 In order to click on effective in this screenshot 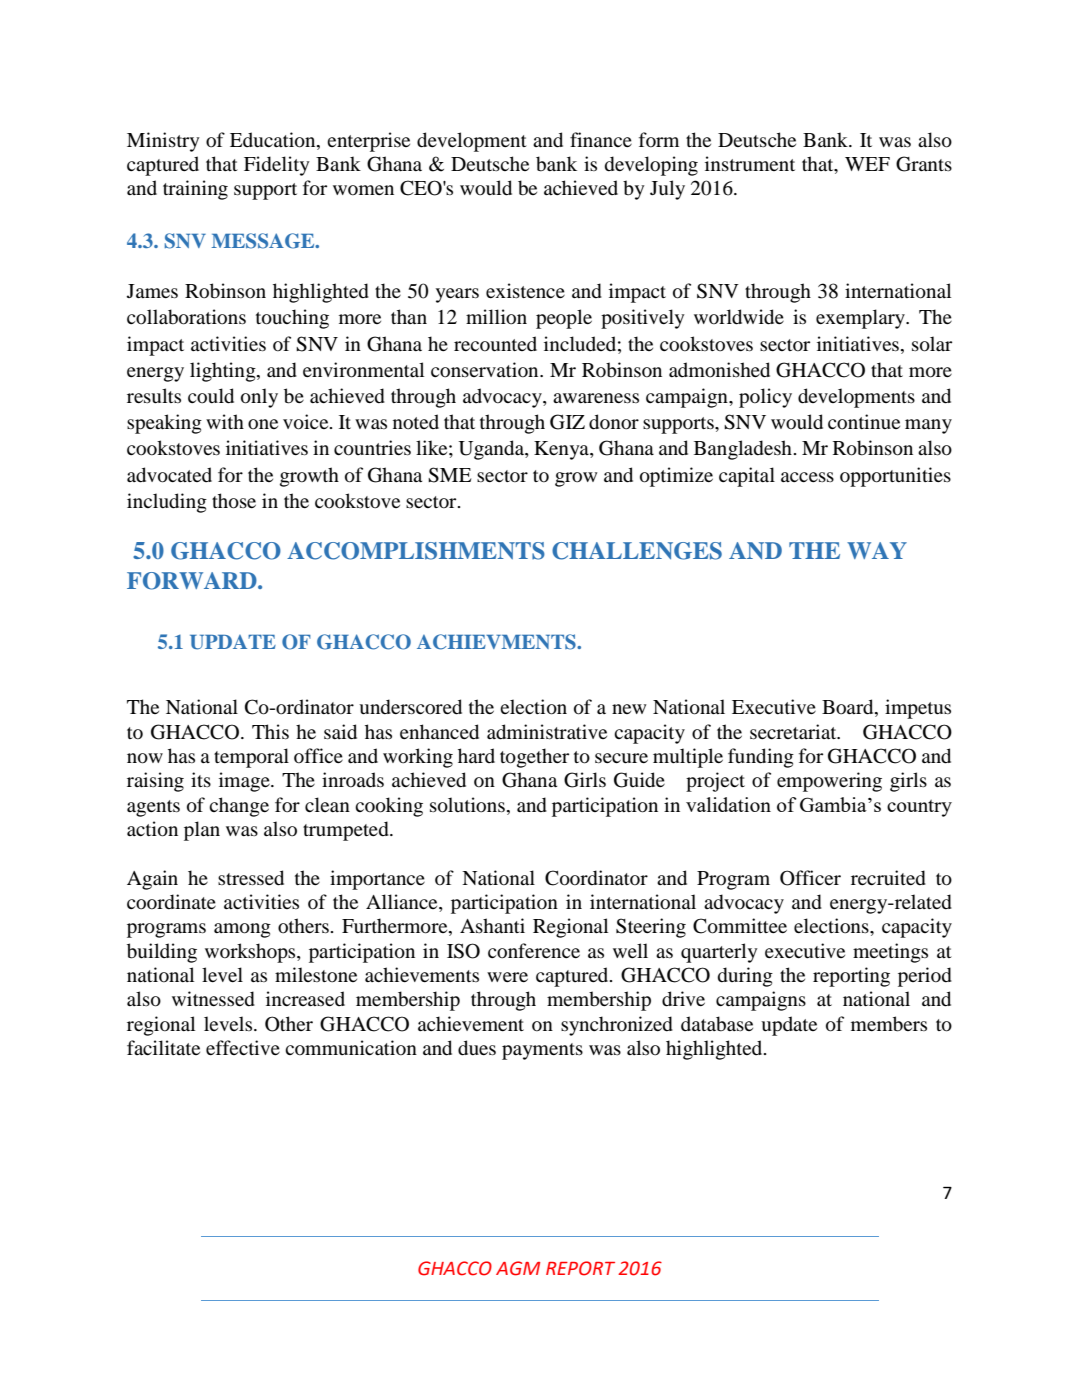, I will do `click(243, 1047)`.
